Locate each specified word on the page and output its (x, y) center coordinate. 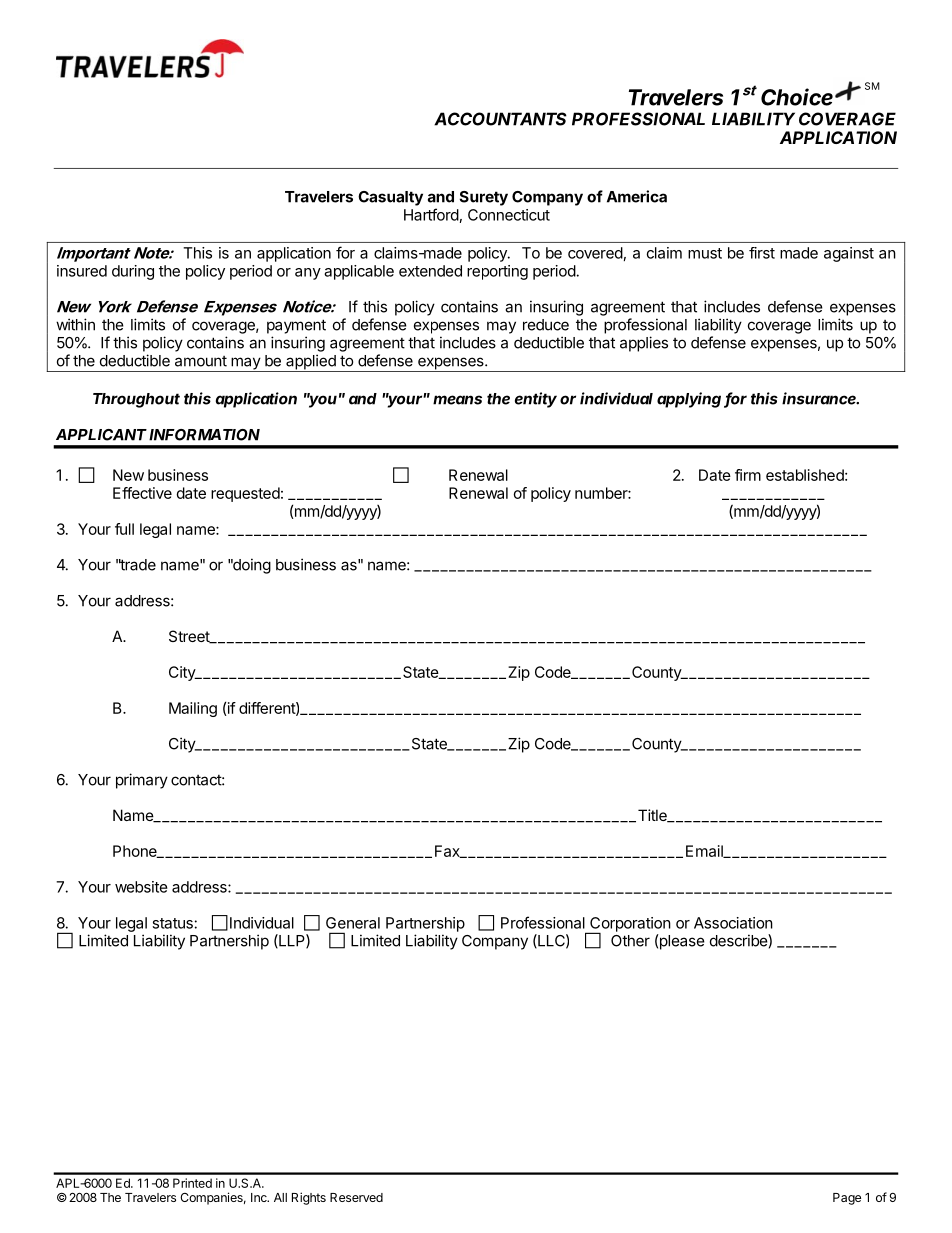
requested (245, 494)
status (172, 923)
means (457, 400)
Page (847, 1199)
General (353, 923)
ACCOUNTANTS (500, 119)
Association (733, 923)
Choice (798, 97)
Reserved (356, 1197)
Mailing (193, 709)
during (133, 272)
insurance (820, 398)
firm (748, 475)
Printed (192, 1183)
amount (201, 361)
